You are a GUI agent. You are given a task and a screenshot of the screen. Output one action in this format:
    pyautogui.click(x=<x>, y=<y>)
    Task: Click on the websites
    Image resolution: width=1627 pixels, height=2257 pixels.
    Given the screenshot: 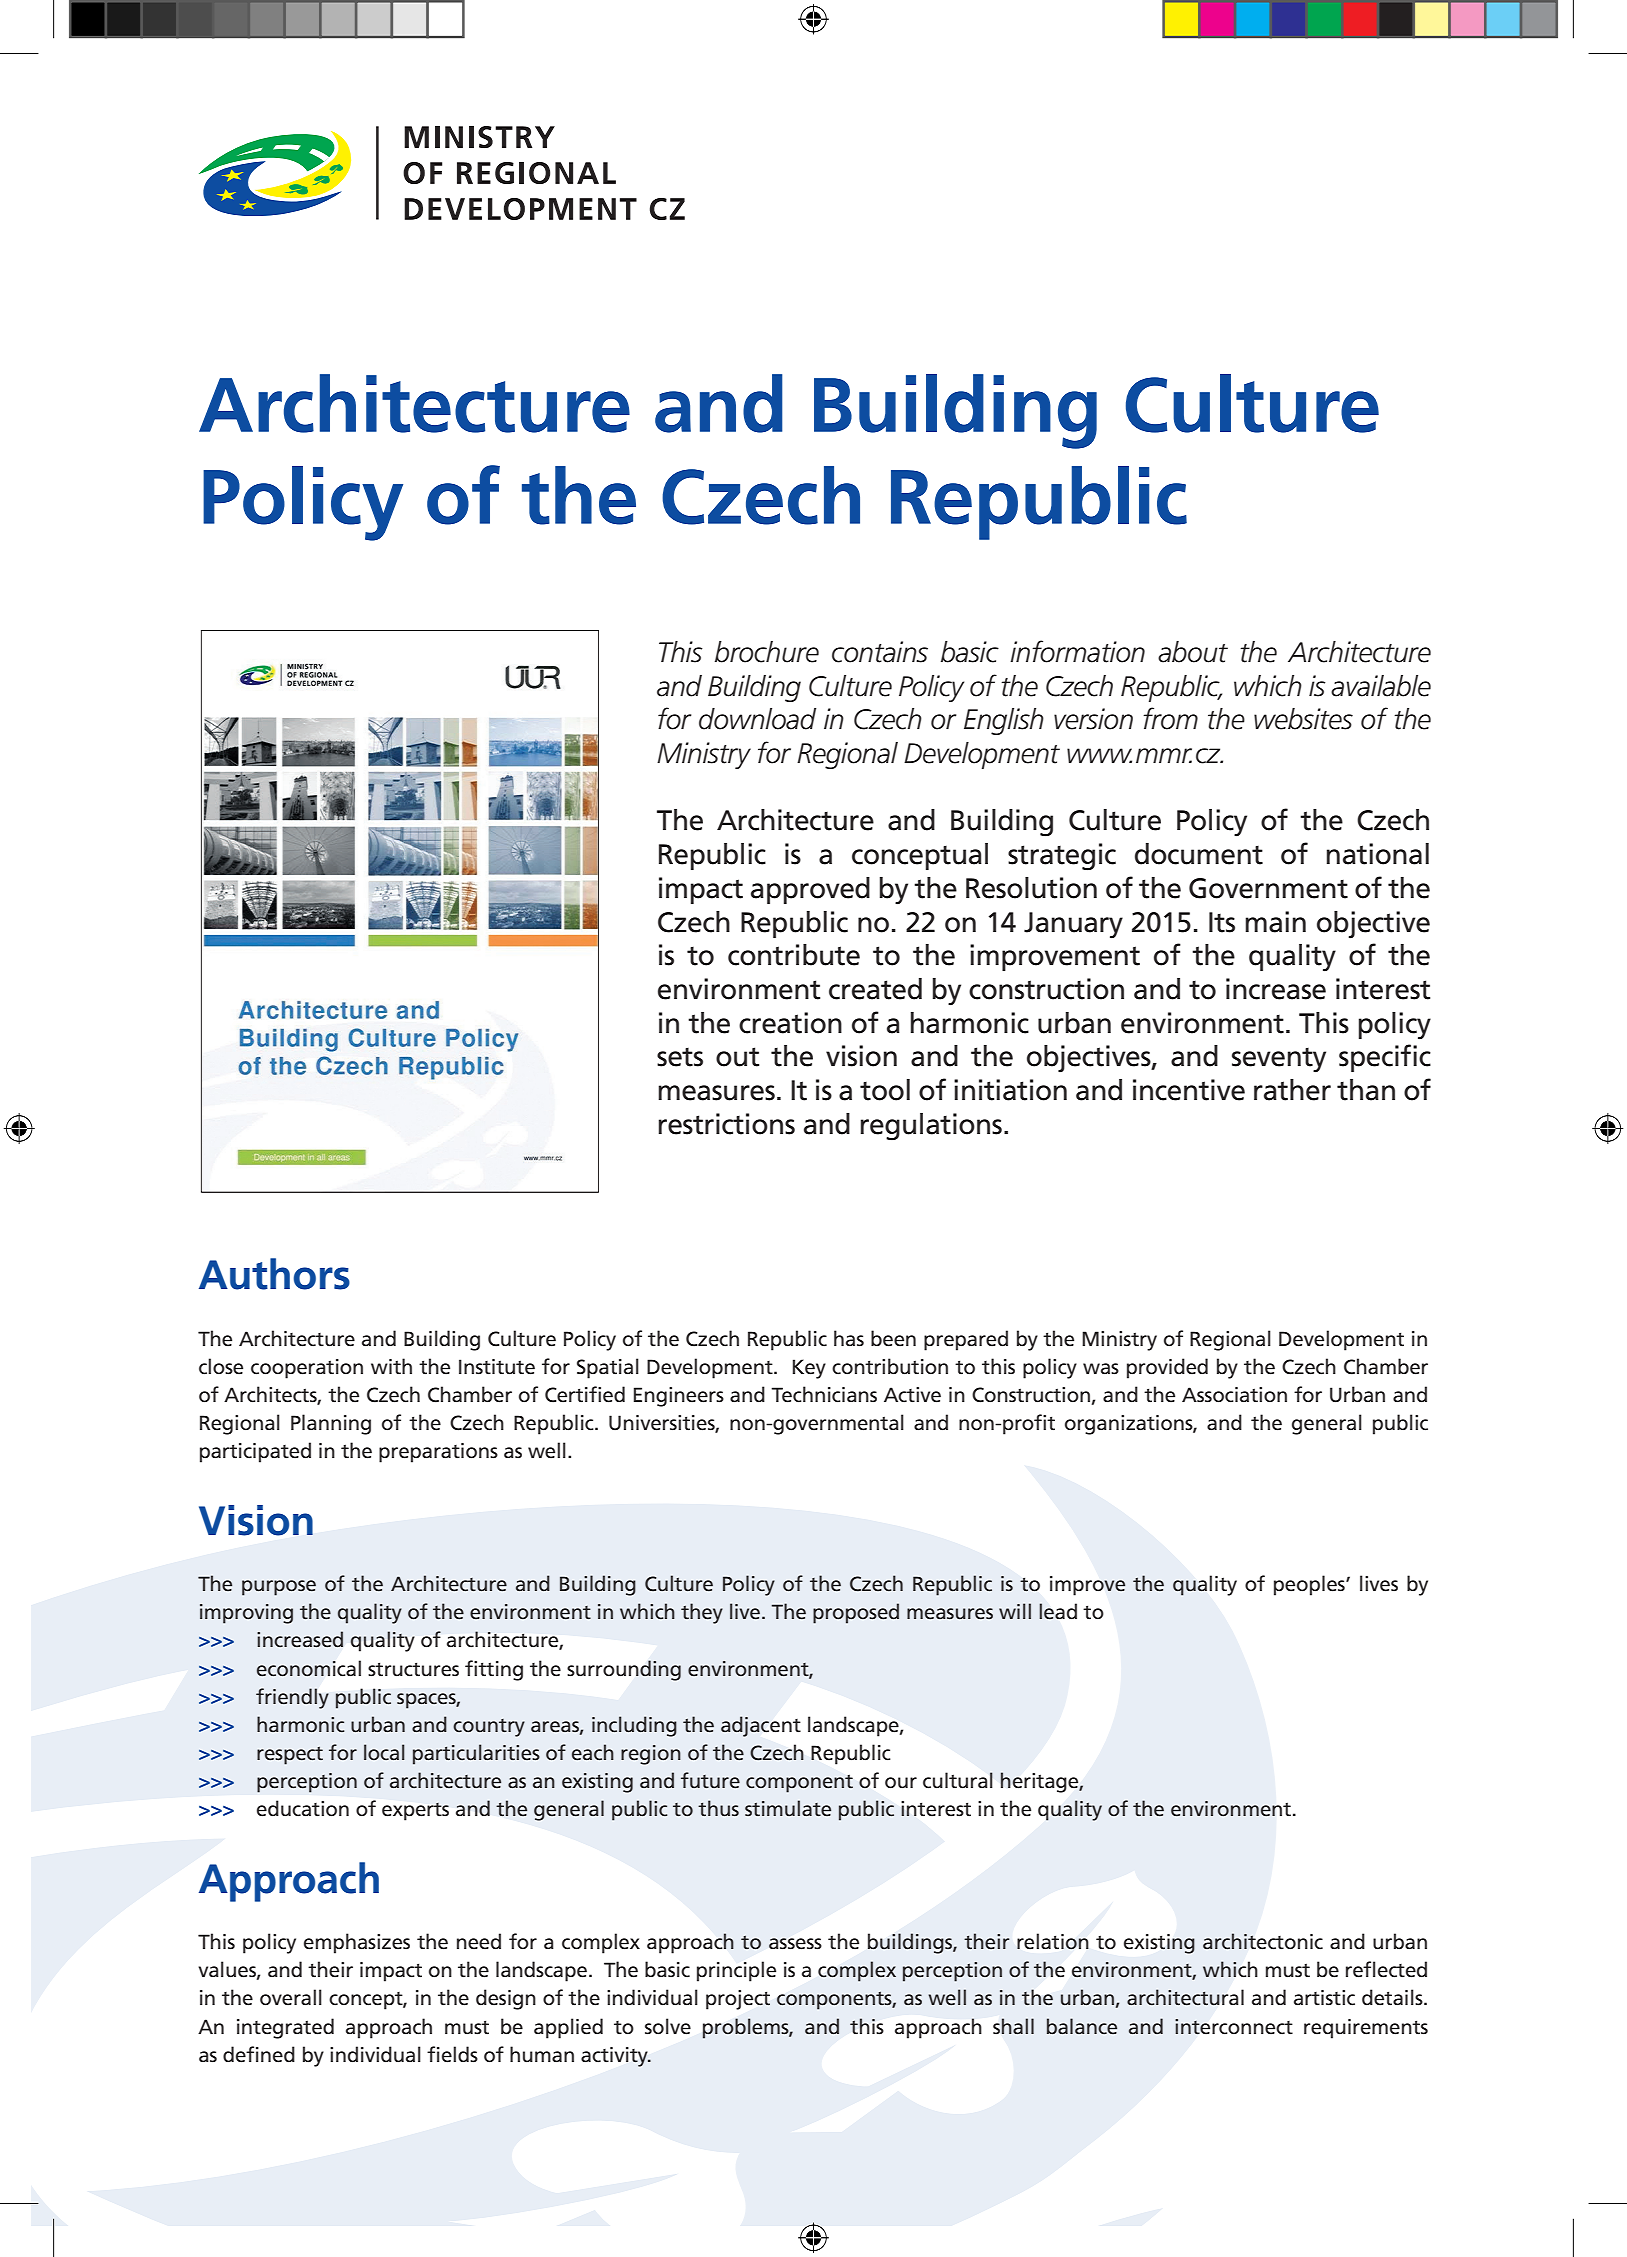 What is the action you would take?
    pyautogui.click(x=1303, y=719)
